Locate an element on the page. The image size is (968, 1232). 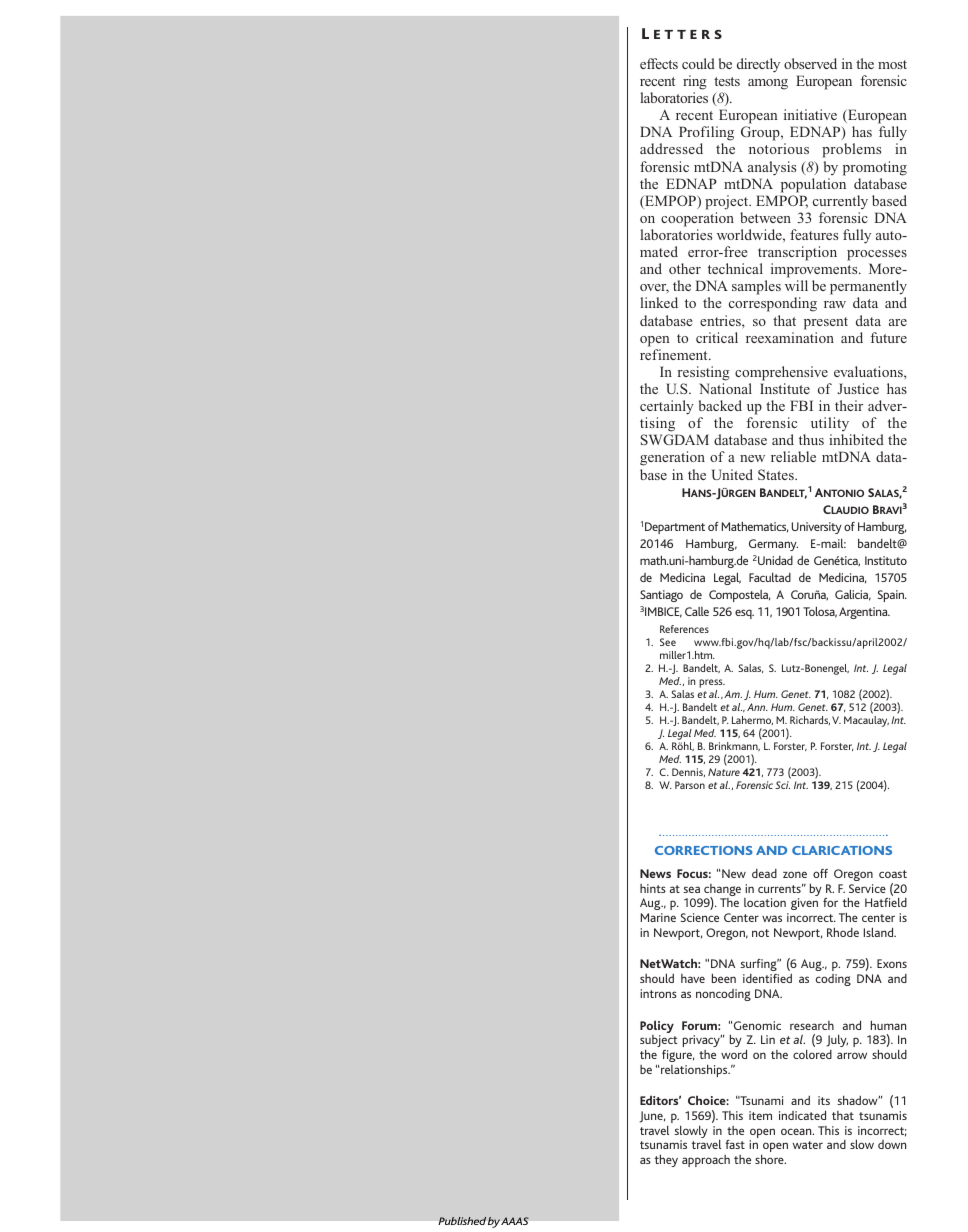
most is located at coordinates (892, 64).
